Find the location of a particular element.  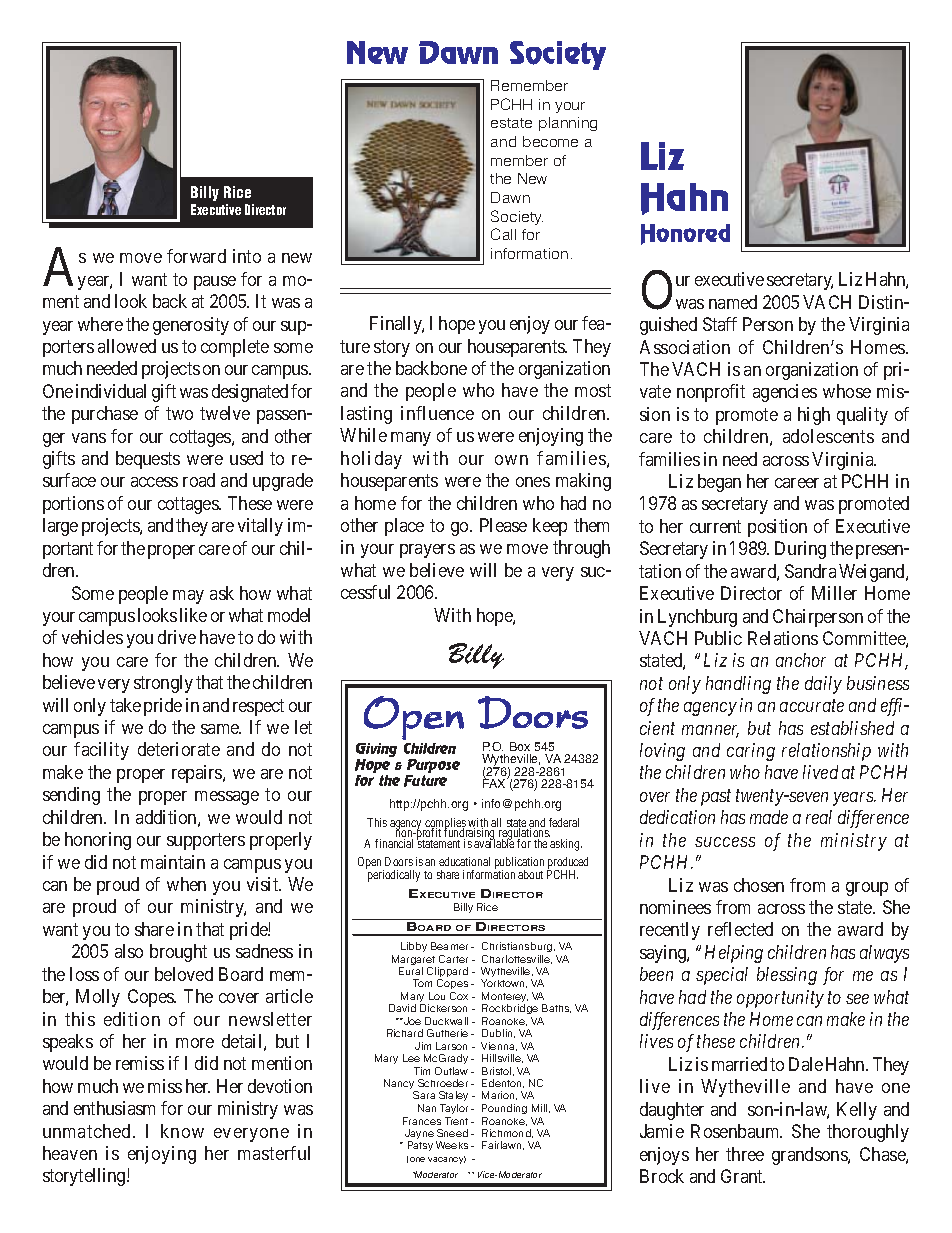

Box is located at coordinates (520, 746).
